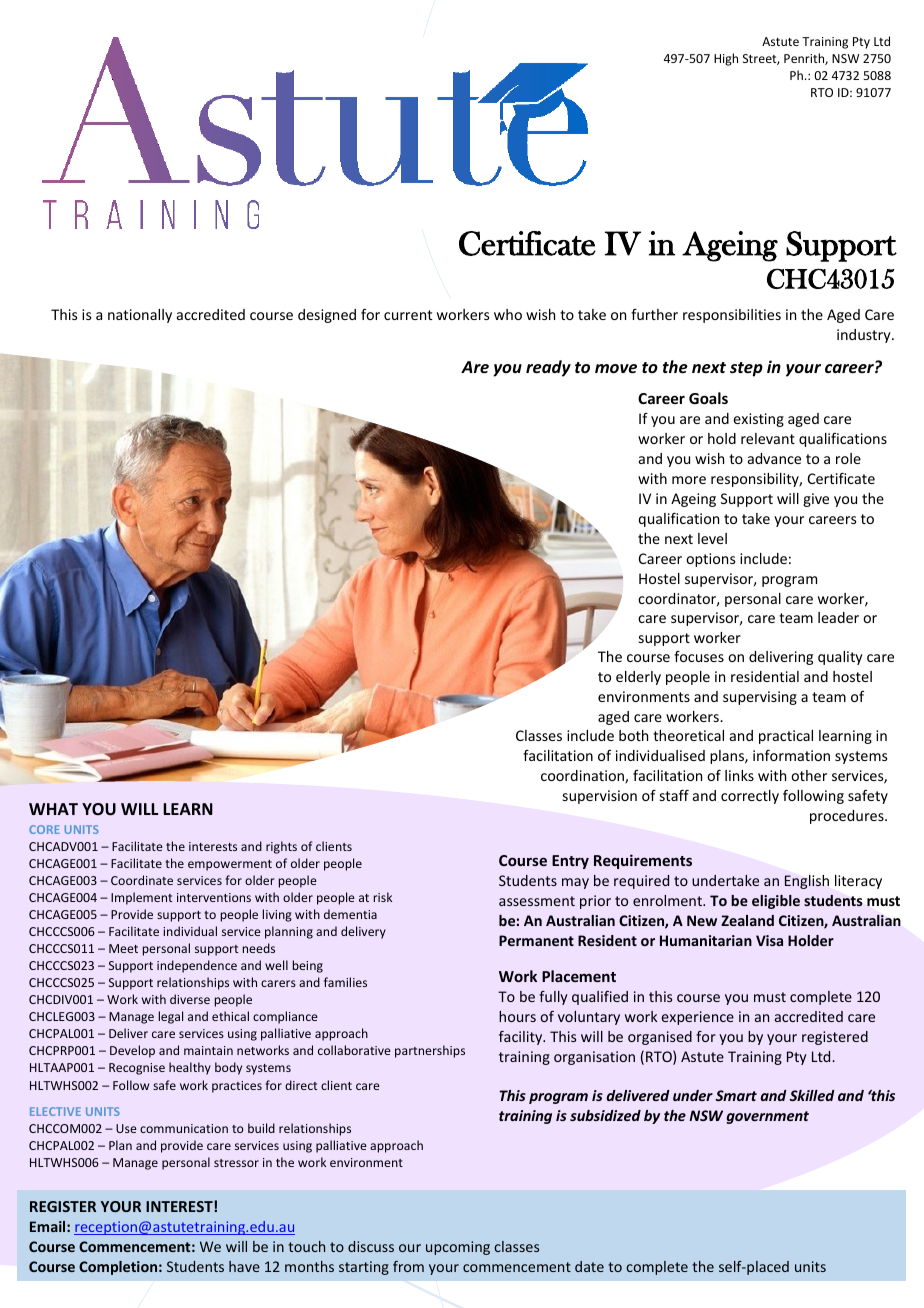 The height and width of the page is (1308, 924). I want to click on High, so click(726, 59).
